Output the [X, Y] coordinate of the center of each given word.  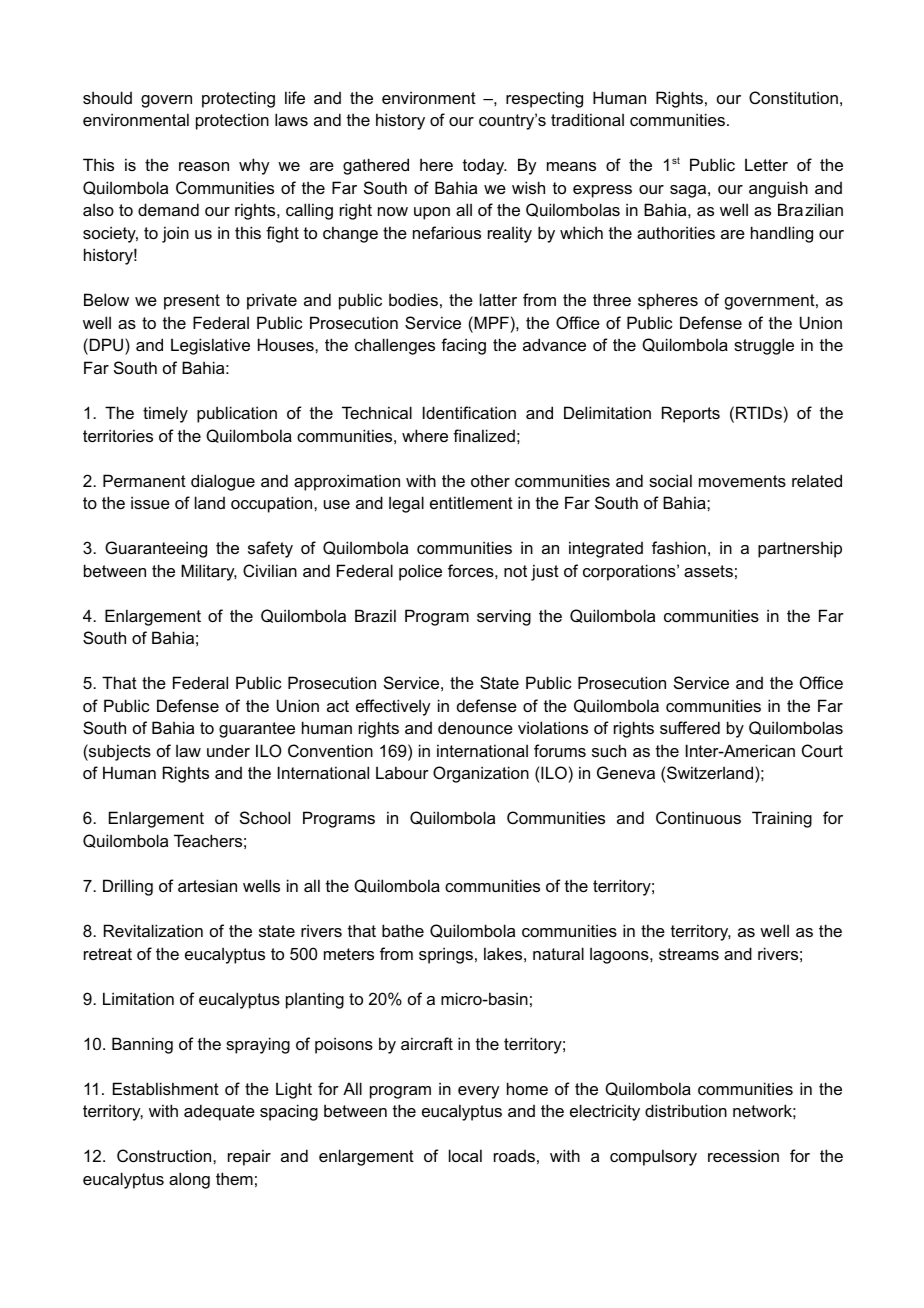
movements [742, 481]
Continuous [698, 817]
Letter [766, 164]
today [485, 166]
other [490, 480]
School [265, 817]
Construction [165, 1155]
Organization [481, 774]
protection [232, 121]
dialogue [223, 482]
